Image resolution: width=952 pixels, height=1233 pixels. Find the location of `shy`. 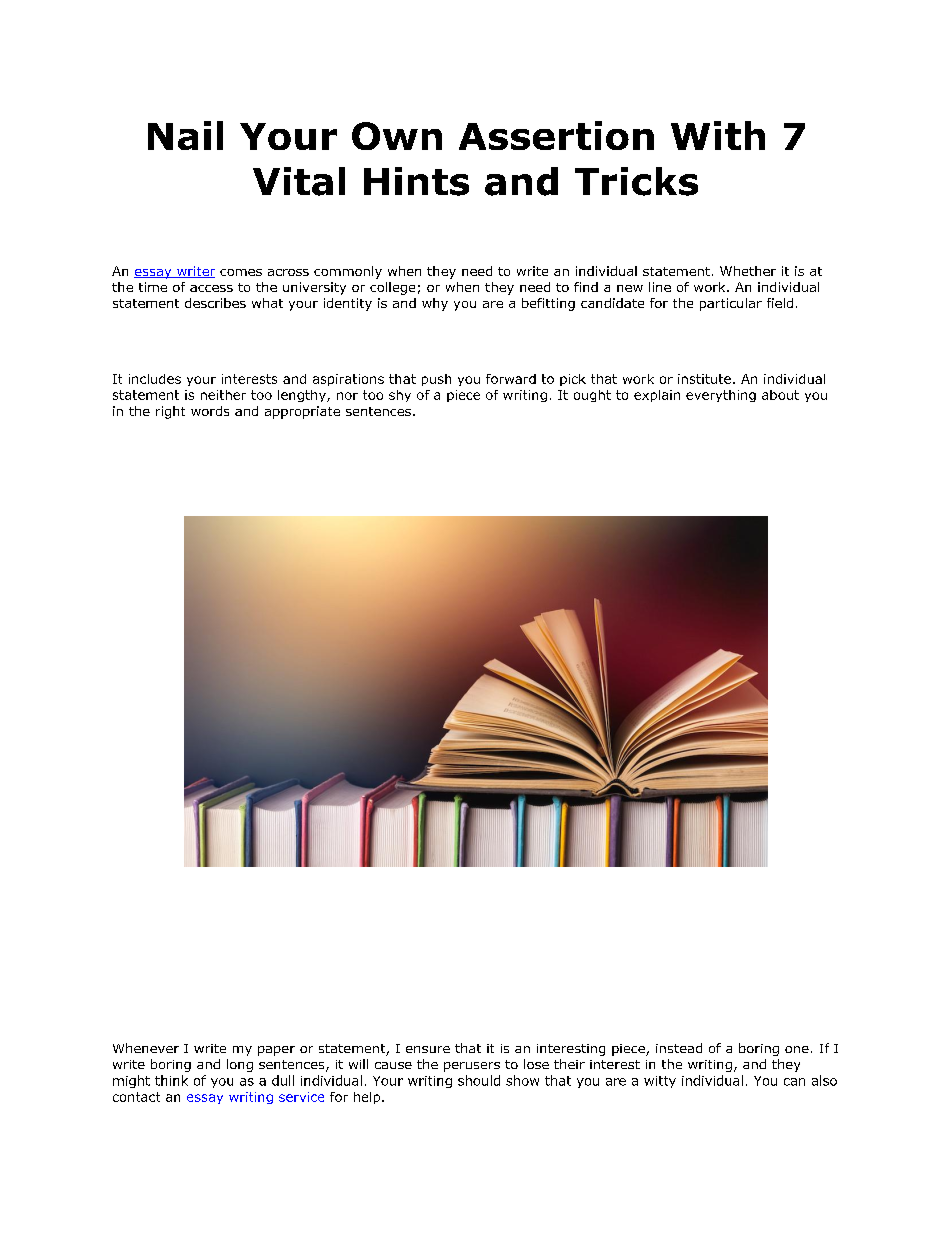

shy is located at coordinates (400, 396).
